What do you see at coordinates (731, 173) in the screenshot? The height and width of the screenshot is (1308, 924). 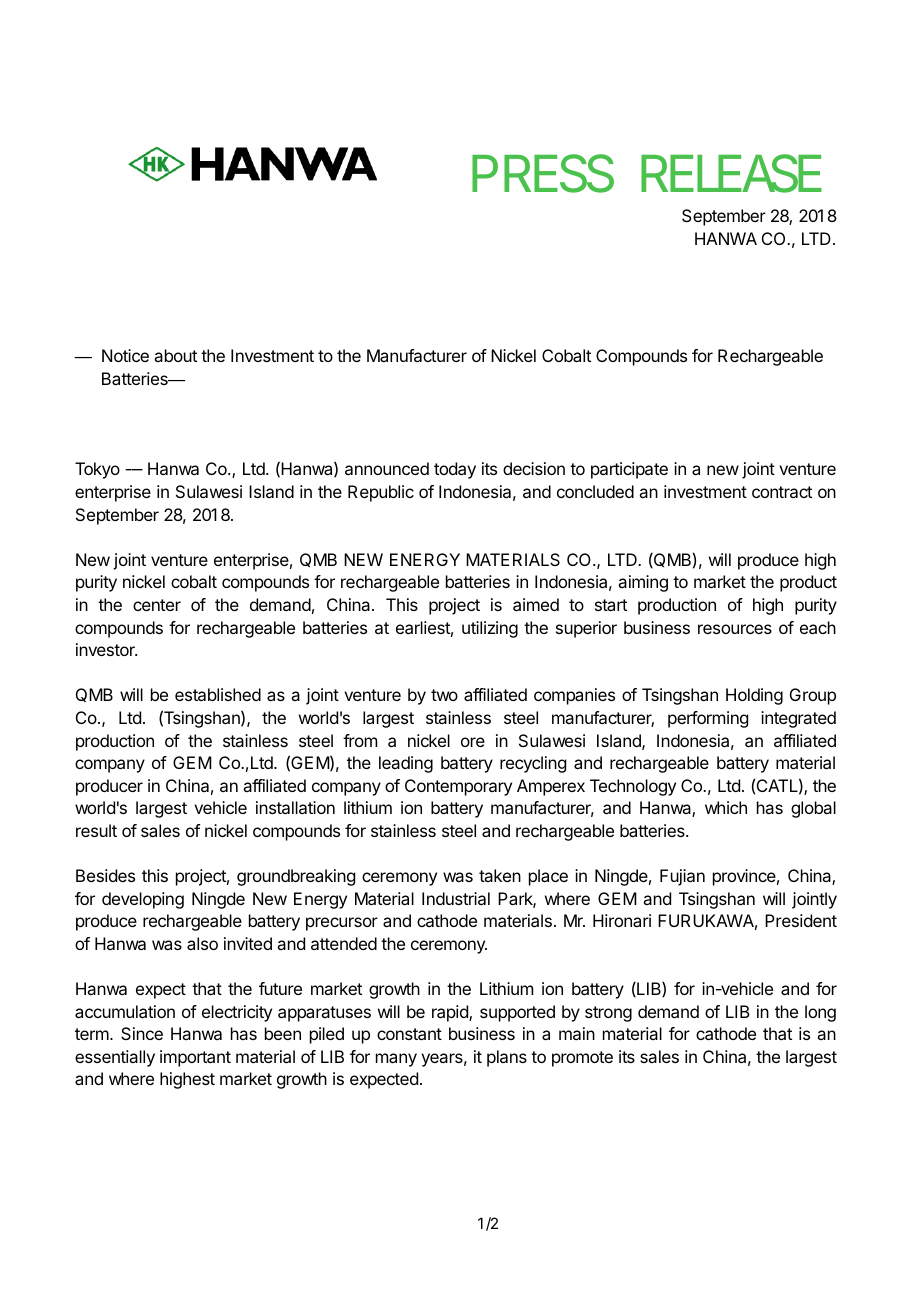 I see `RELEASE` at bounding box center [731, 173].
